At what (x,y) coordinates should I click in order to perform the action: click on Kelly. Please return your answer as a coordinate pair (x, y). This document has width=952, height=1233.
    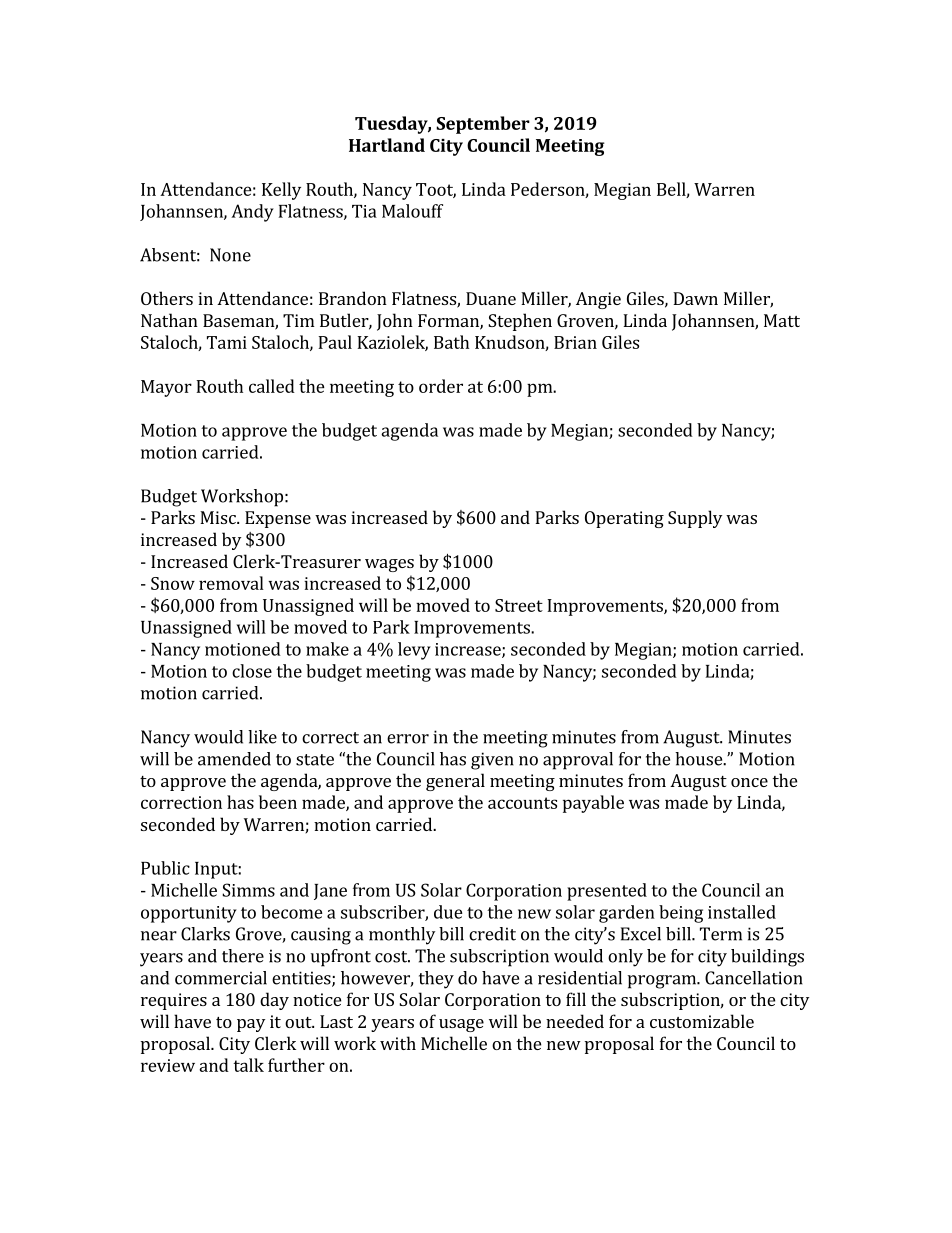
    Looking at the image, I should click on (281, 191).
